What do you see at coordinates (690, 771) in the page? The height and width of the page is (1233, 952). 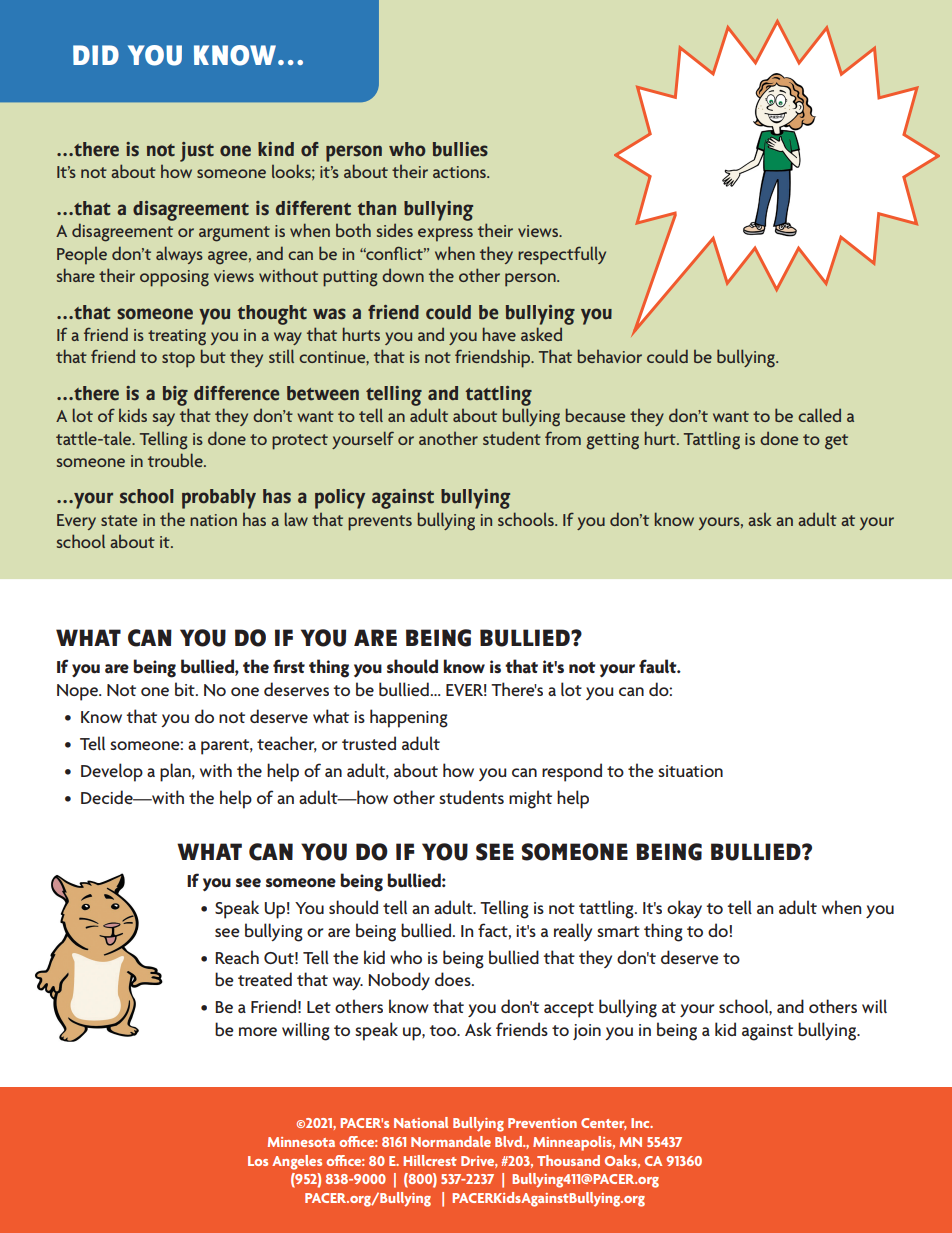 I see `situation` at bounding box center [690, 771].
